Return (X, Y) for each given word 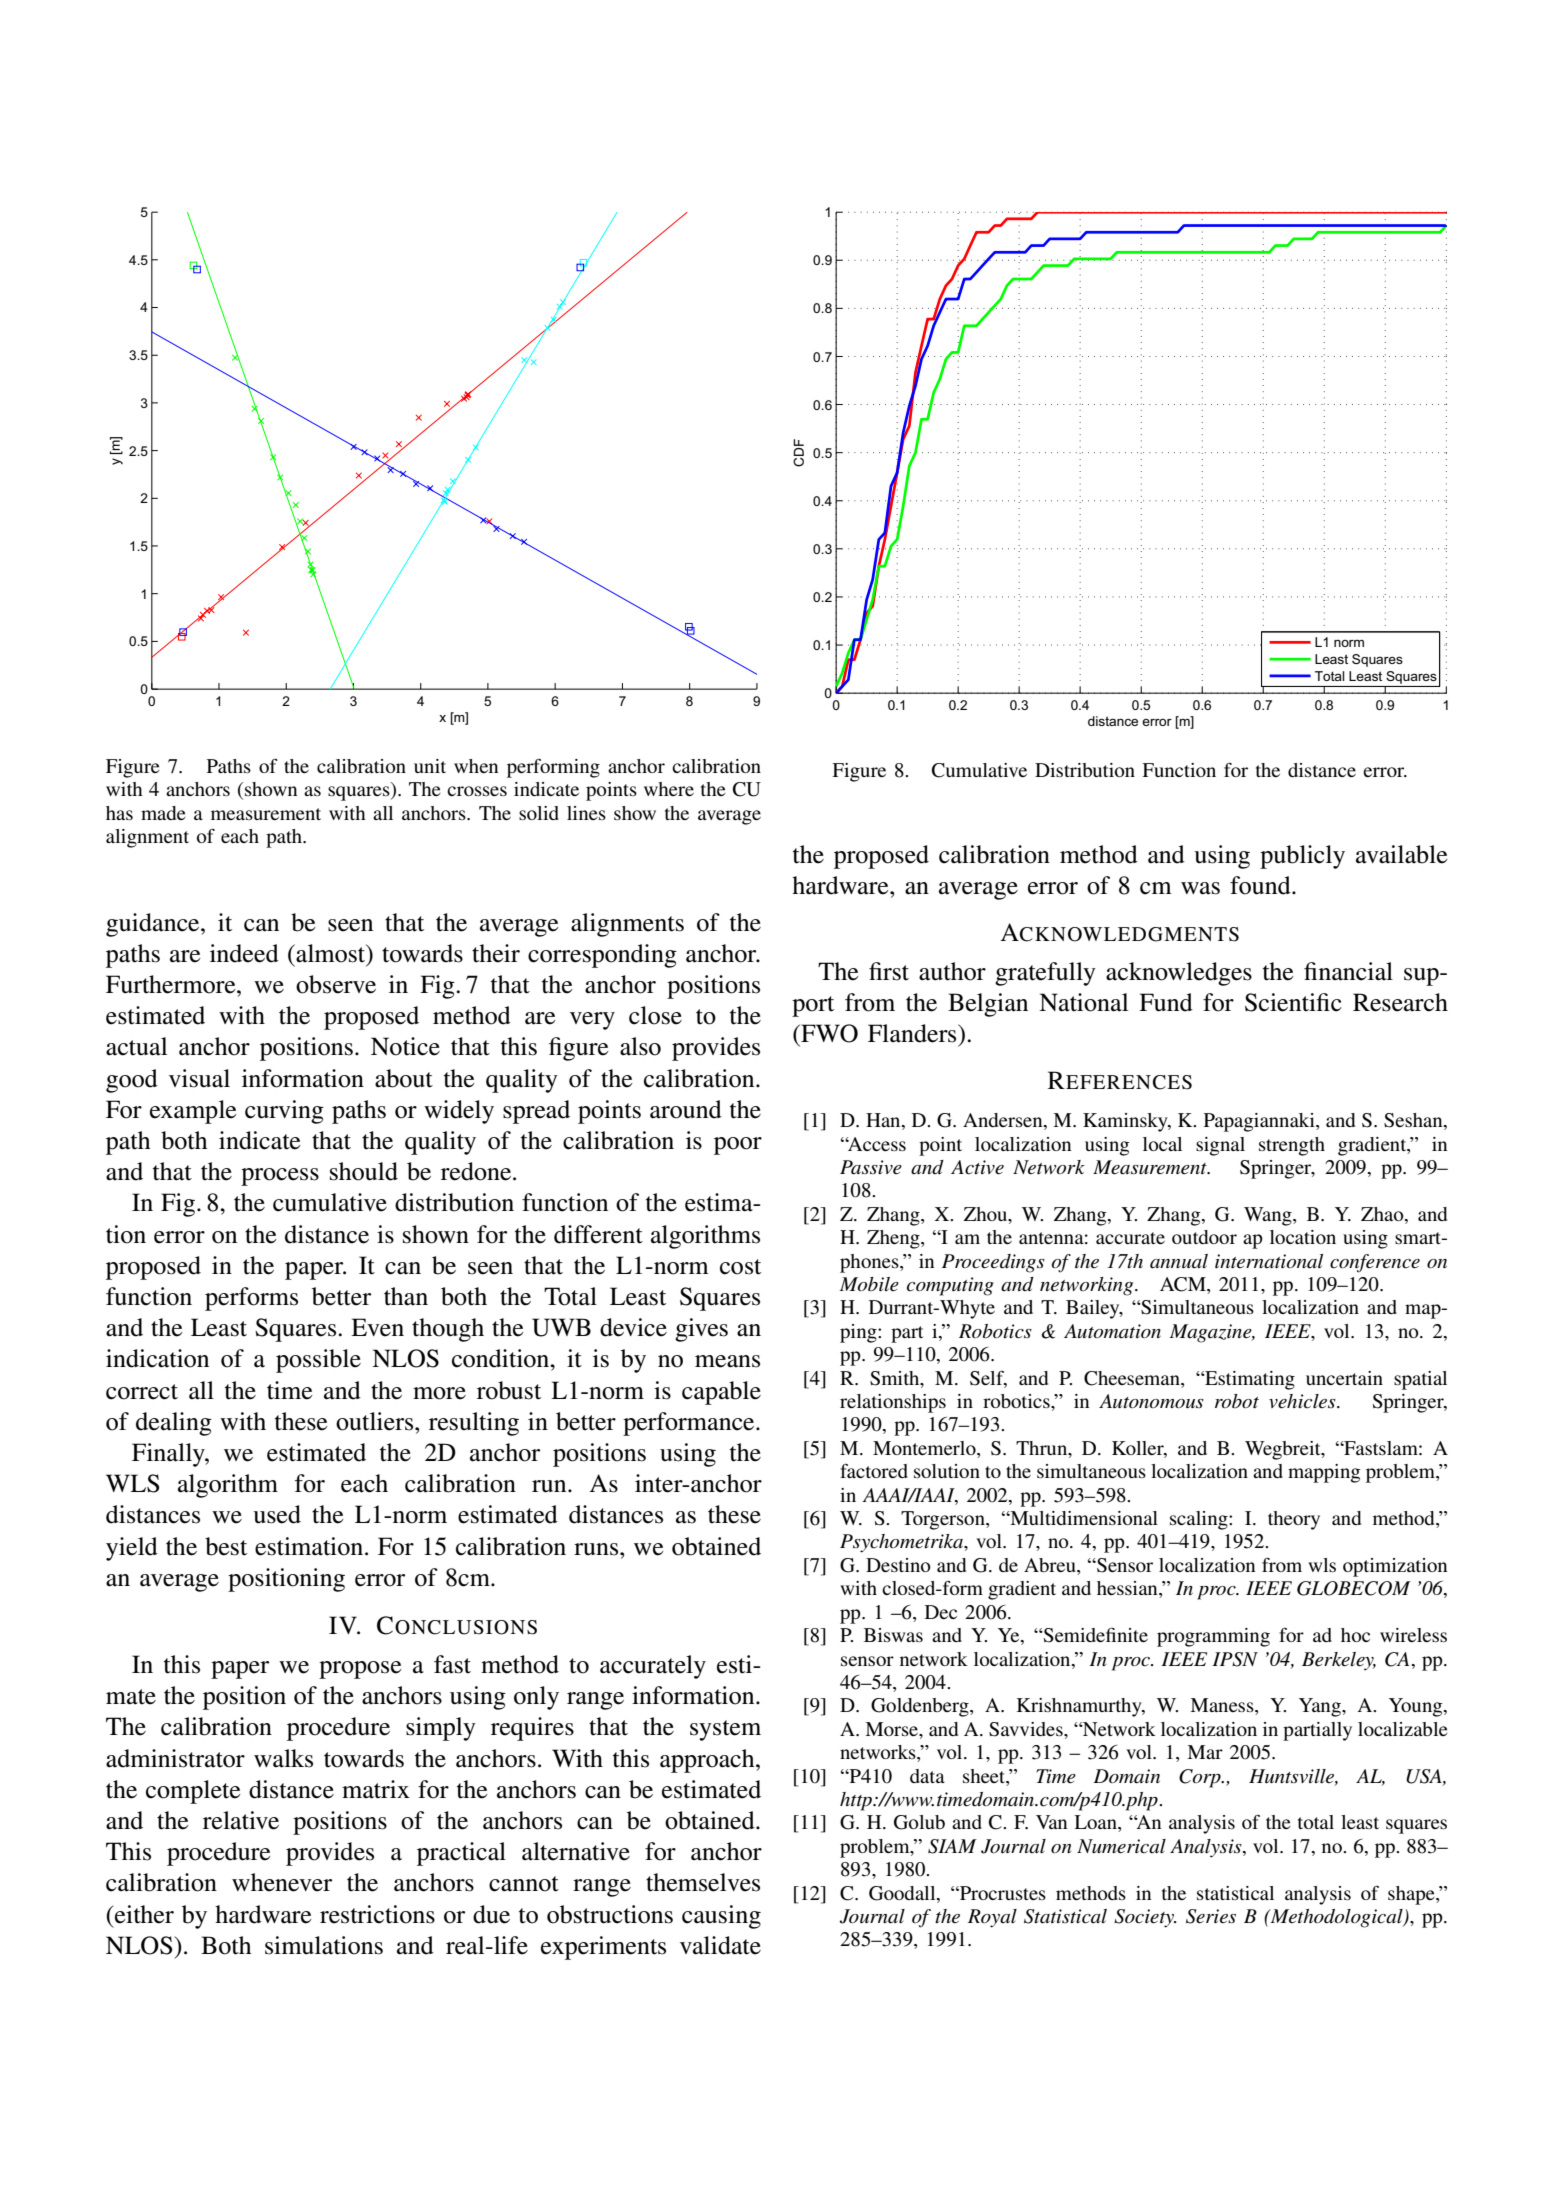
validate (720, 1945)
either (143, 1914)
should (364, 1171)
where (669, 789)
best (226, 1546)
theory (1294, 1520)
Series (1211, 1916)
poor (738, 1146)
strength (1292, 1146)
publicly (1302, 857)
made (163, 813)
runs (597, 1549)
